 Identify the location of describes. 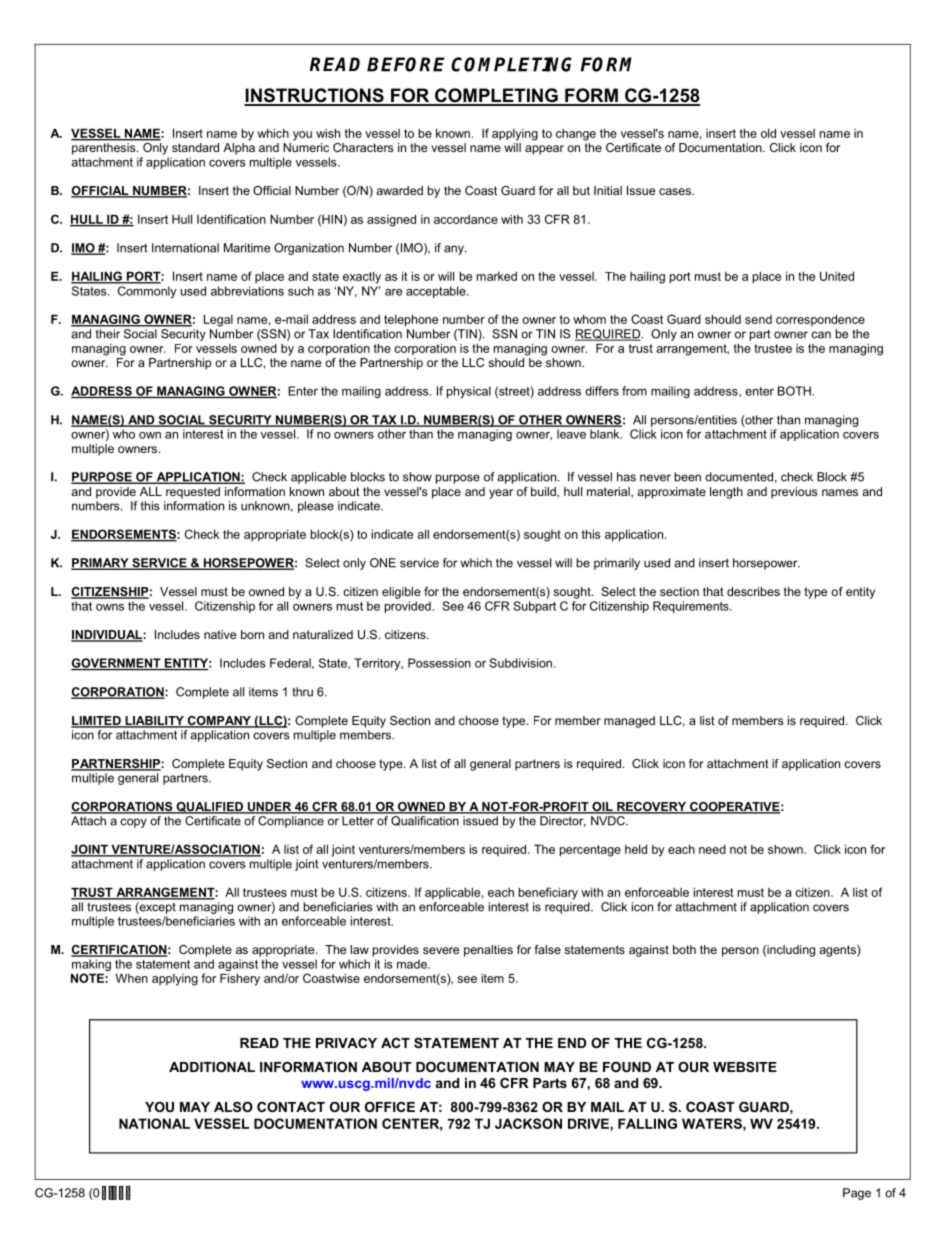
(753, 591).
